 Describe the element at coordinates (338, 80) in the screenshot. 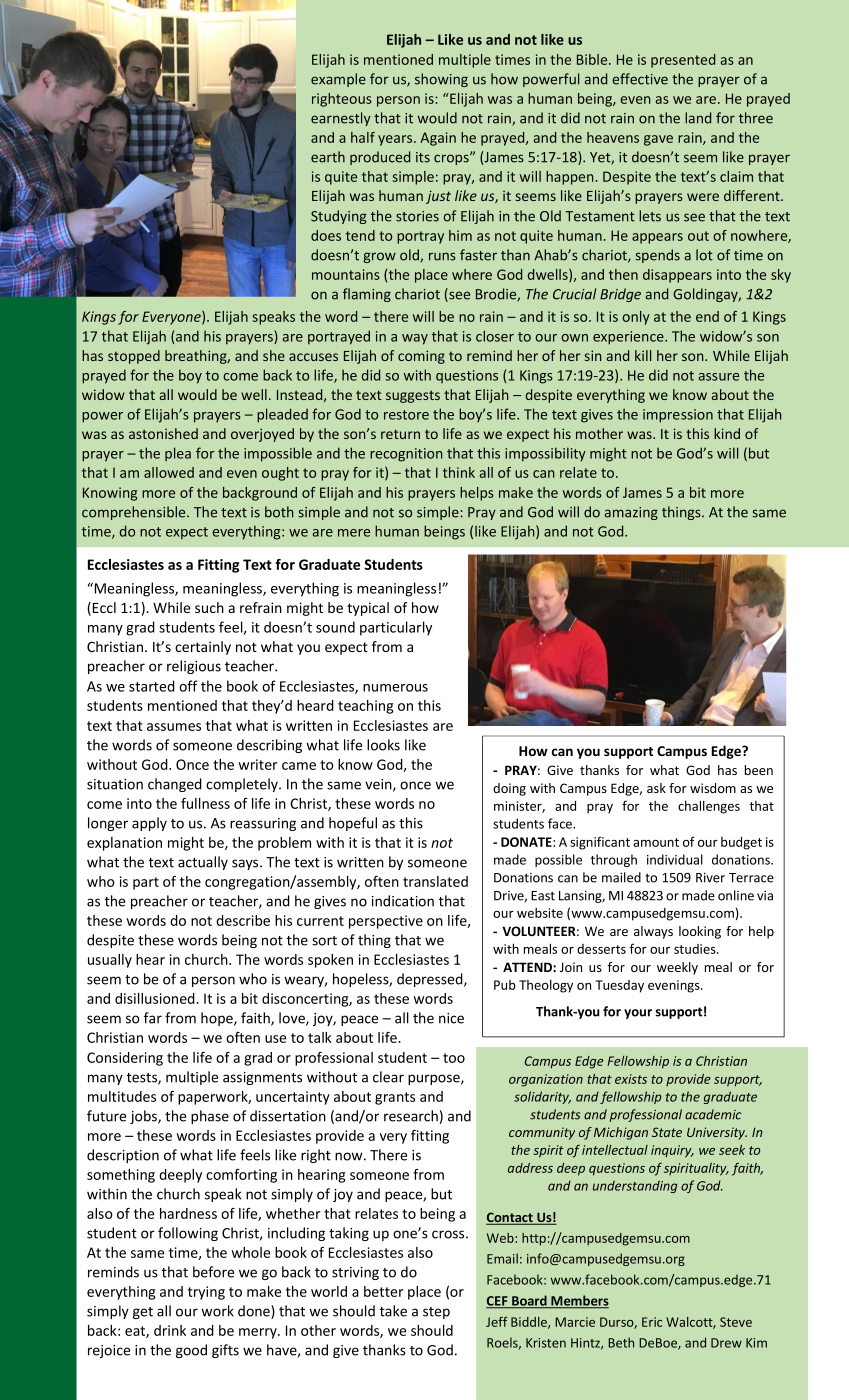

I see `example` at that location.
